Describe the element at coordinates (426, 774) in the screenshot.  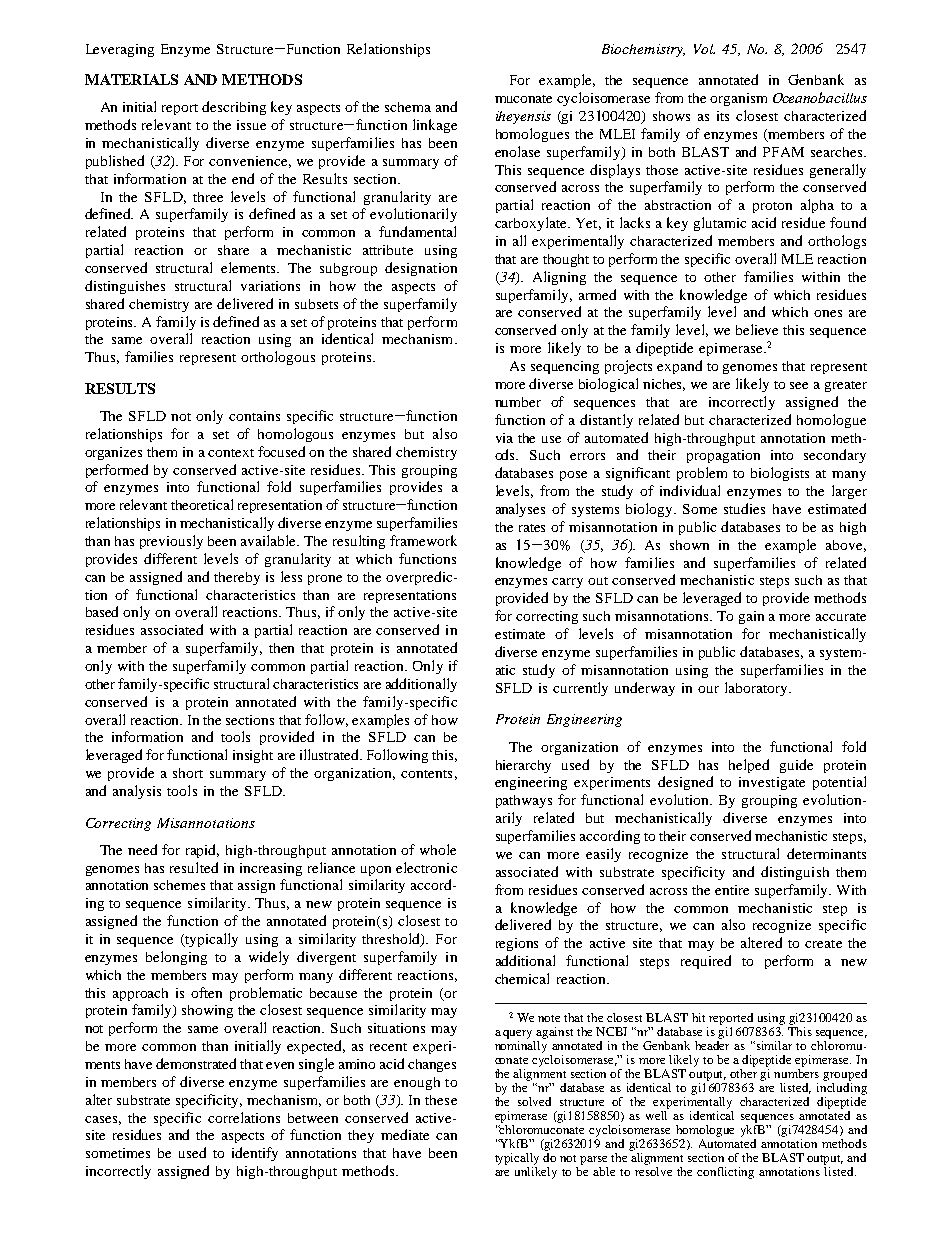
I see `contents` at that location.
